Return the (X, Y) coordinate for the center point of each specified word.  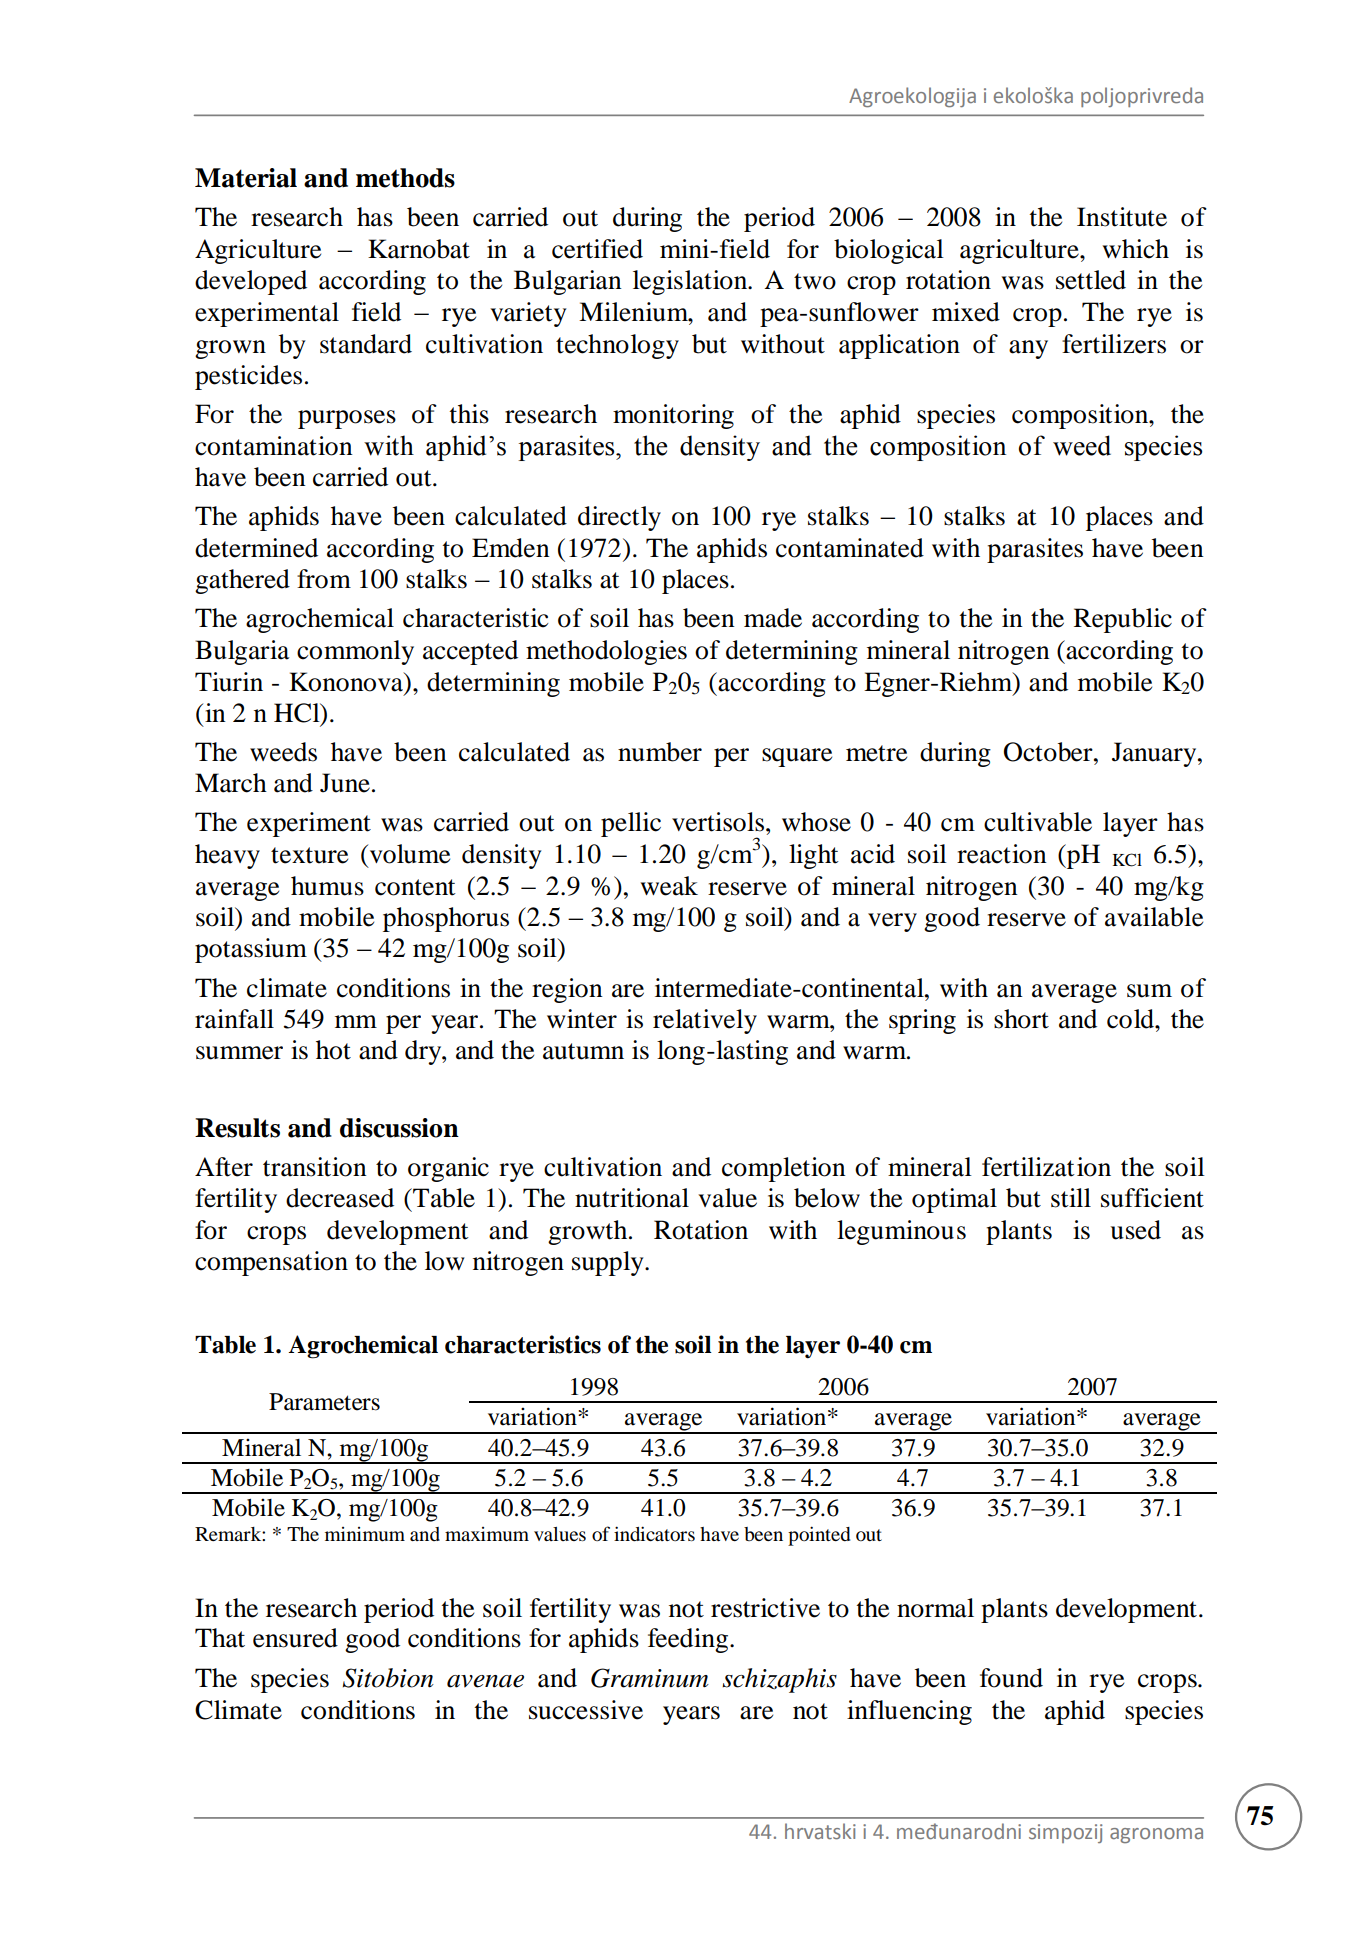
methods (405, 178)
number (660, 752)
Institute (1122, 217)
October (1049, 752)
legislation (691, 282)
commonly (355, 652)
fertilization (1046, 1167)
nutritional (632, 1198)
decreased (340, 1198)
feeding (689, 1640)
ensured (295, 1638)
